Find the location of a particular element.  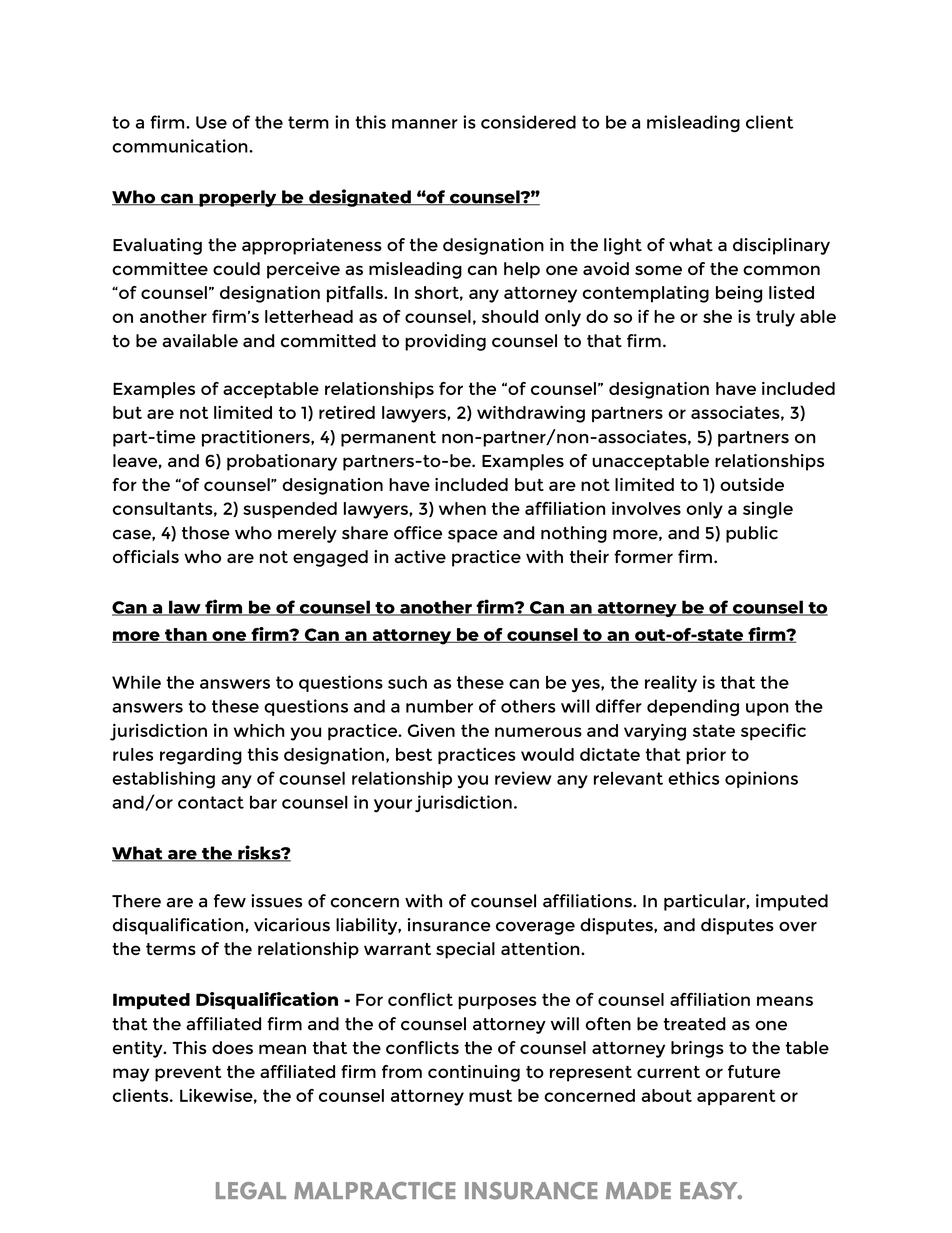

brings is located at coordinates (697, 1049).
